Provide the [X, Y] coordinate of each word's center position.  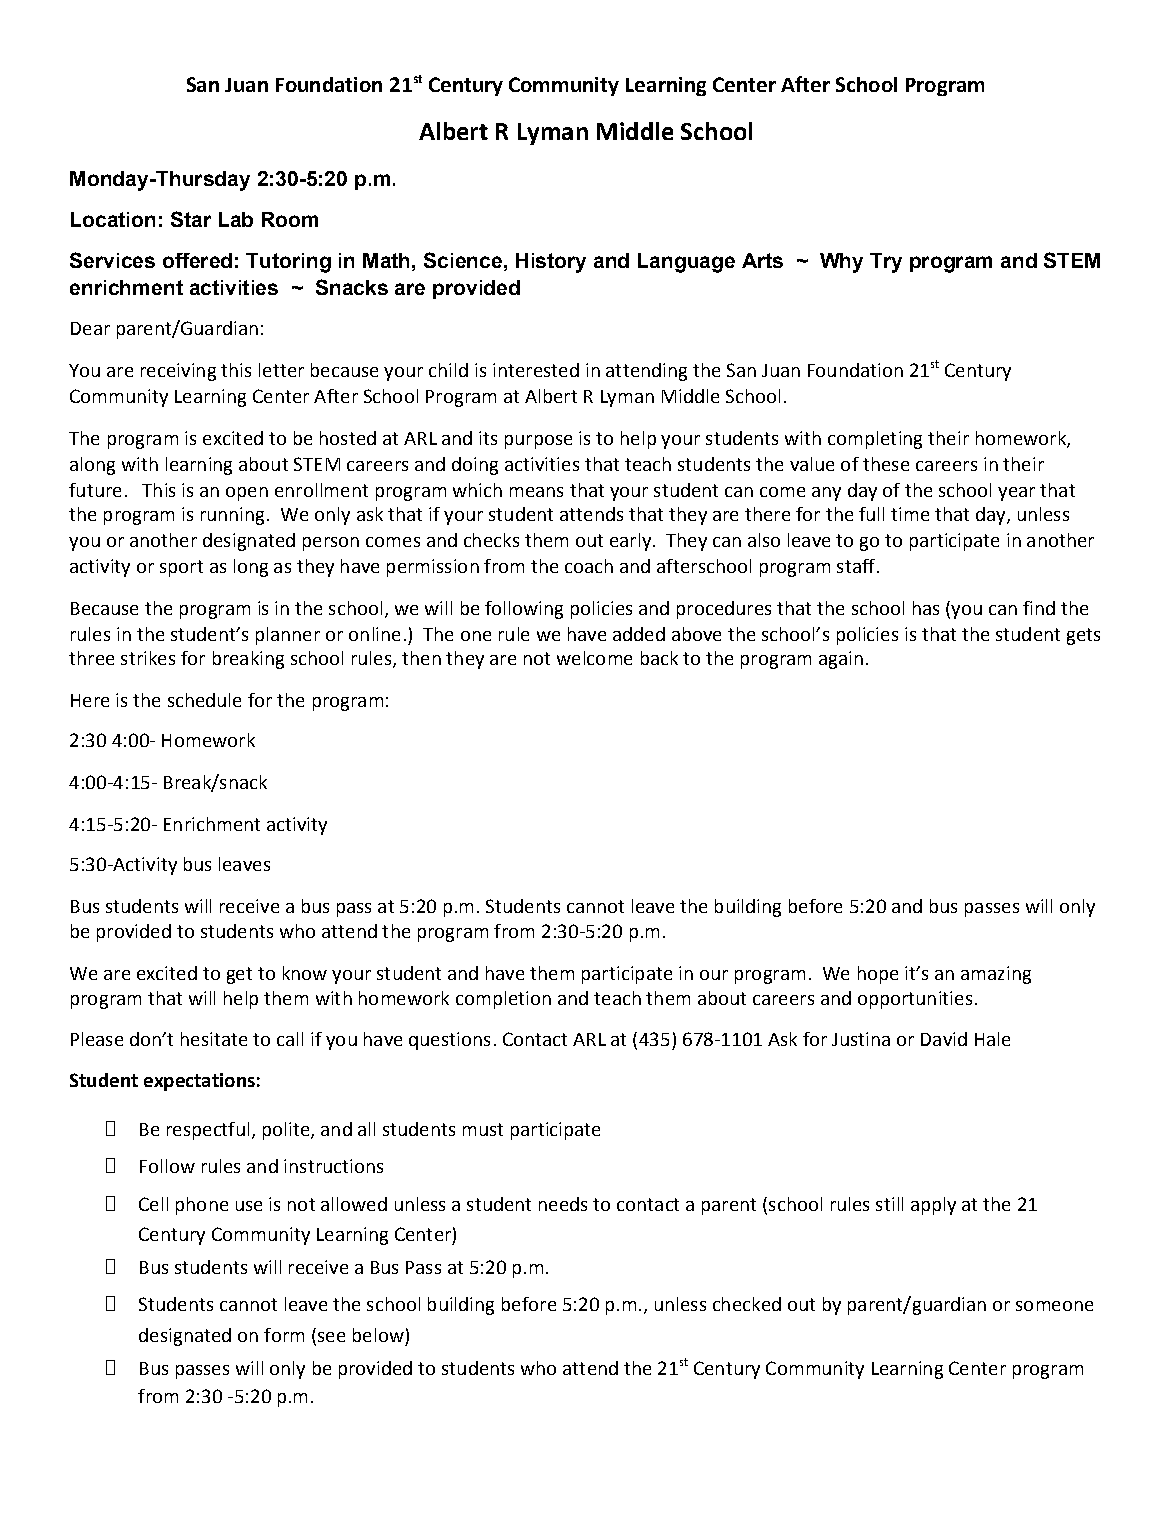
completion [503, 1000]
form [284, 1335]
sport [181, 568]
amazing [996, 975]
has [926, 608]
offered [197, 260]
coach [589, 566]
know [305, 973]
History [551, 263]
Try [886, 263]
